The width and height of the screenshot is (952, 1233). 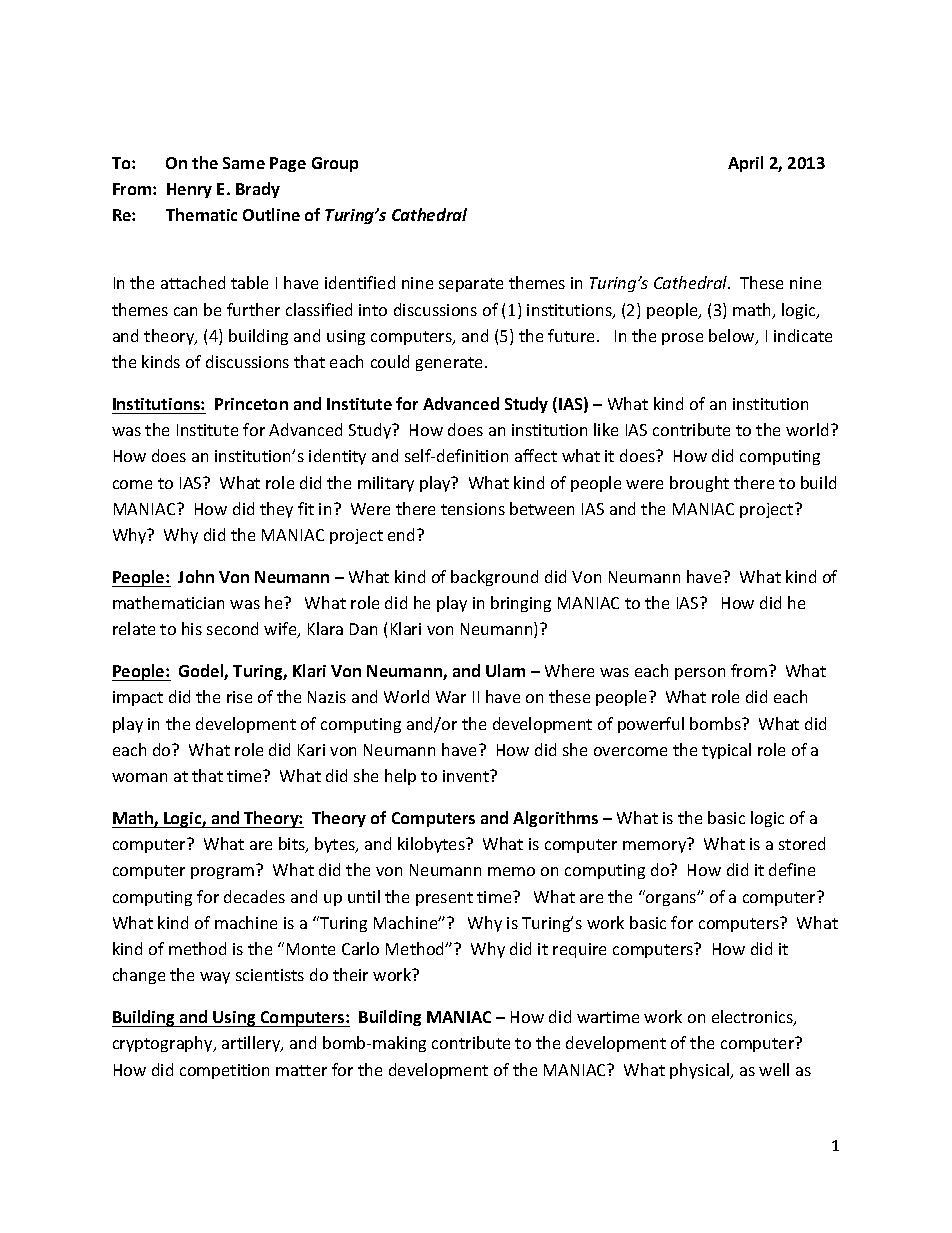 What do you see at coordinates (521, 604) in the screenshot?
I see `bringing` at bounding box center [521, 604].
